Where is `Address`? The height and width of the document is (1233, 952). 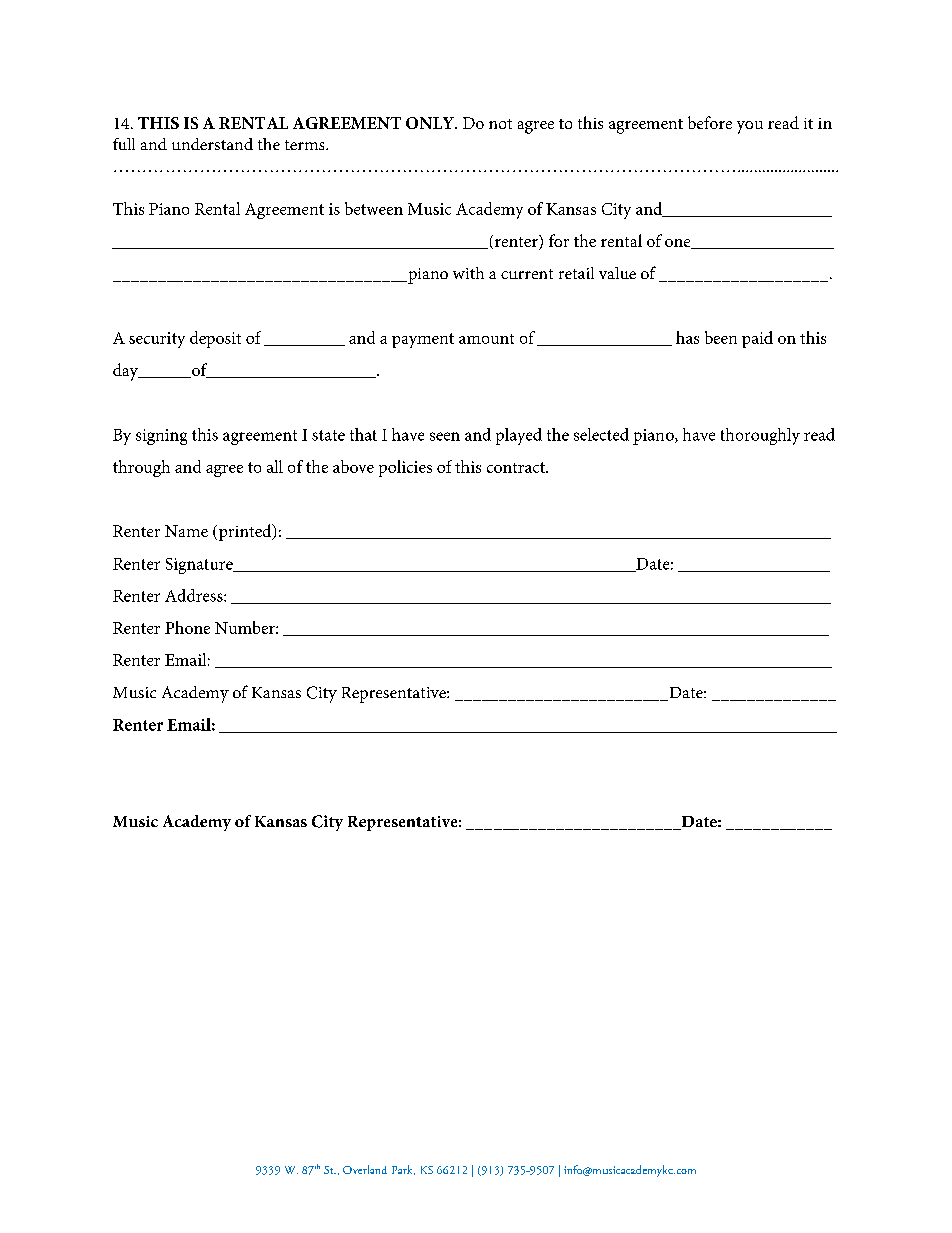 Address is located at coordinates (195, 595).
